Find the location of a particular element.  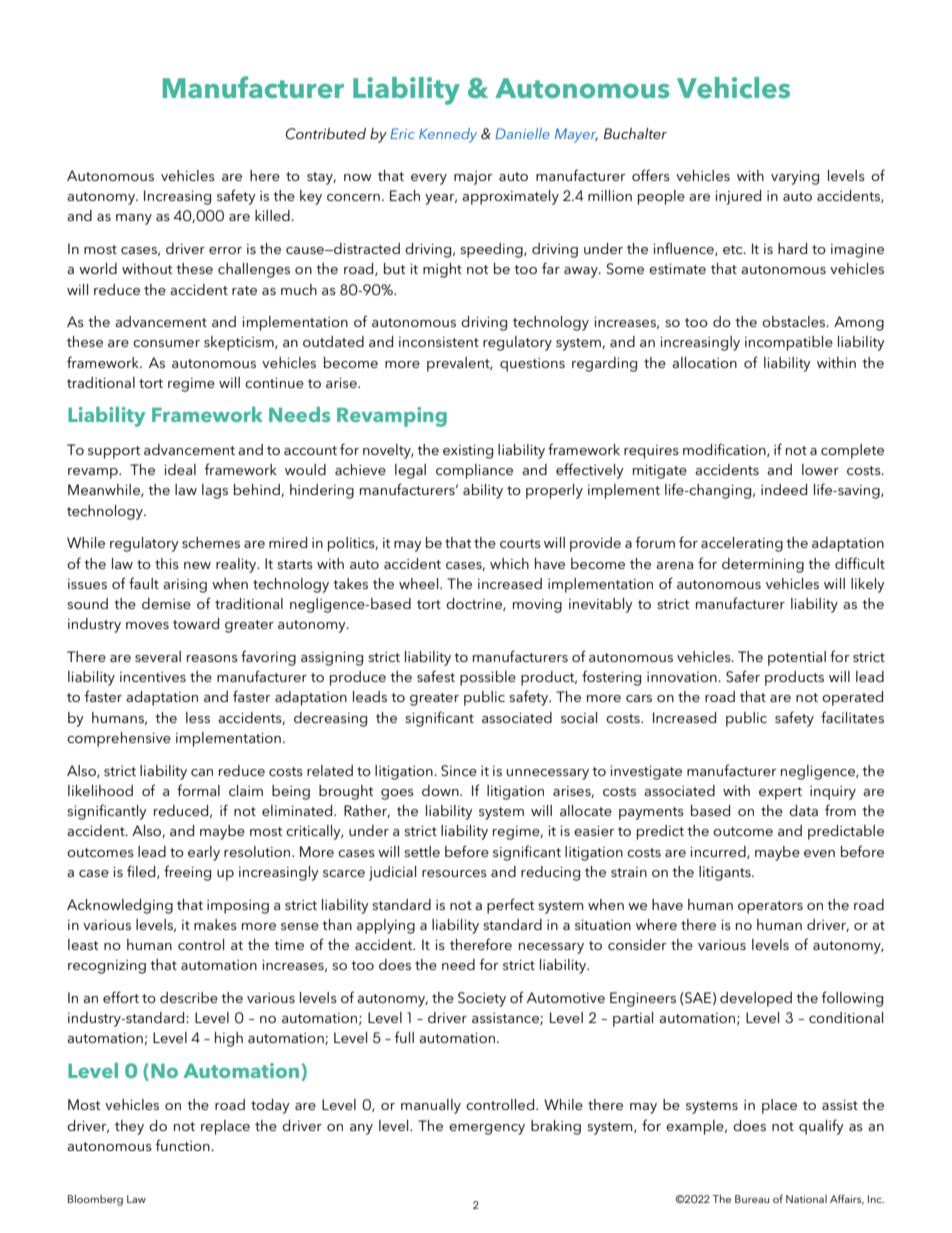

function is located at coordinates (183, 1145).
